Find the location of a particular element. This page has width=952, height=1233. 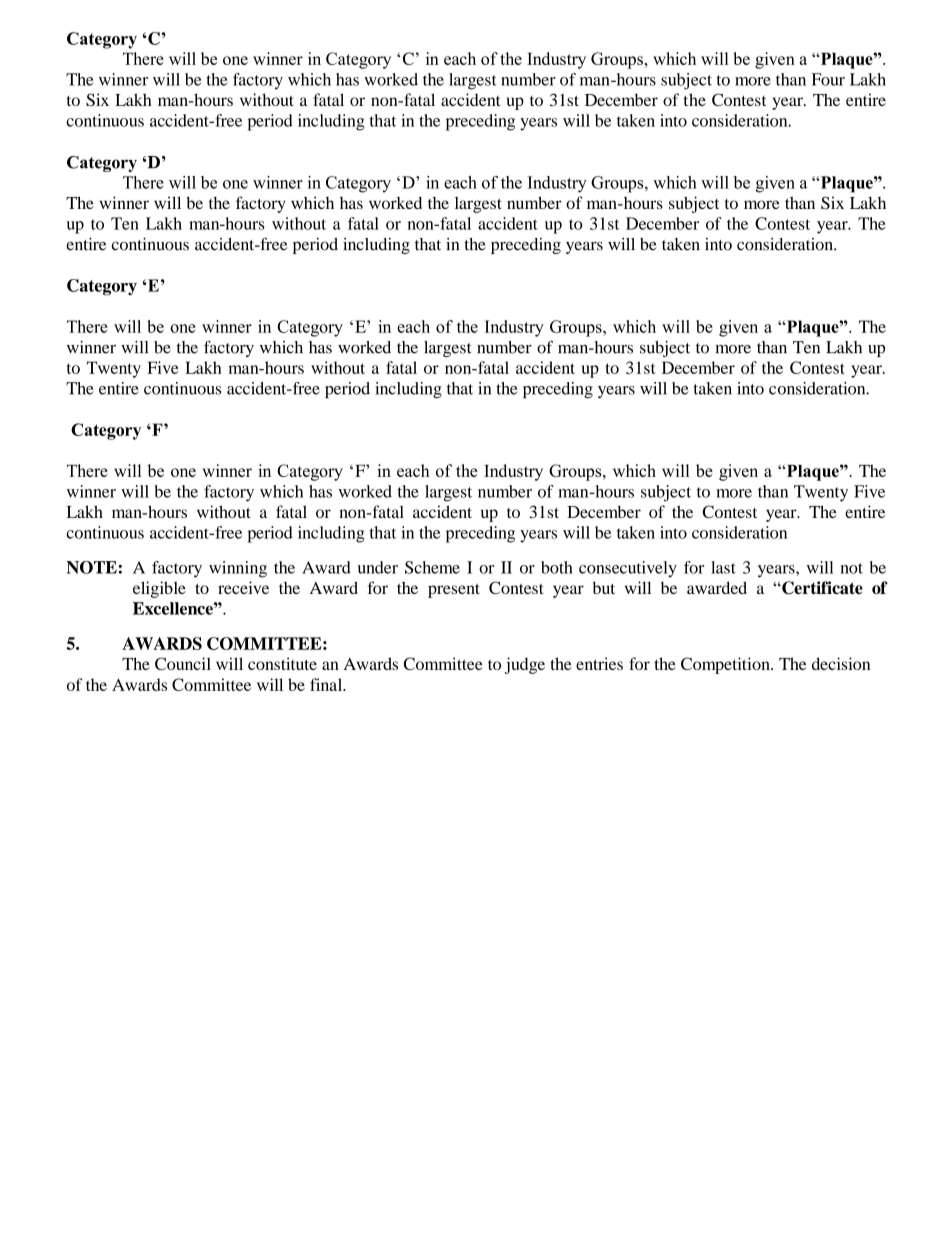

both is located at coordinates (557, 567).
